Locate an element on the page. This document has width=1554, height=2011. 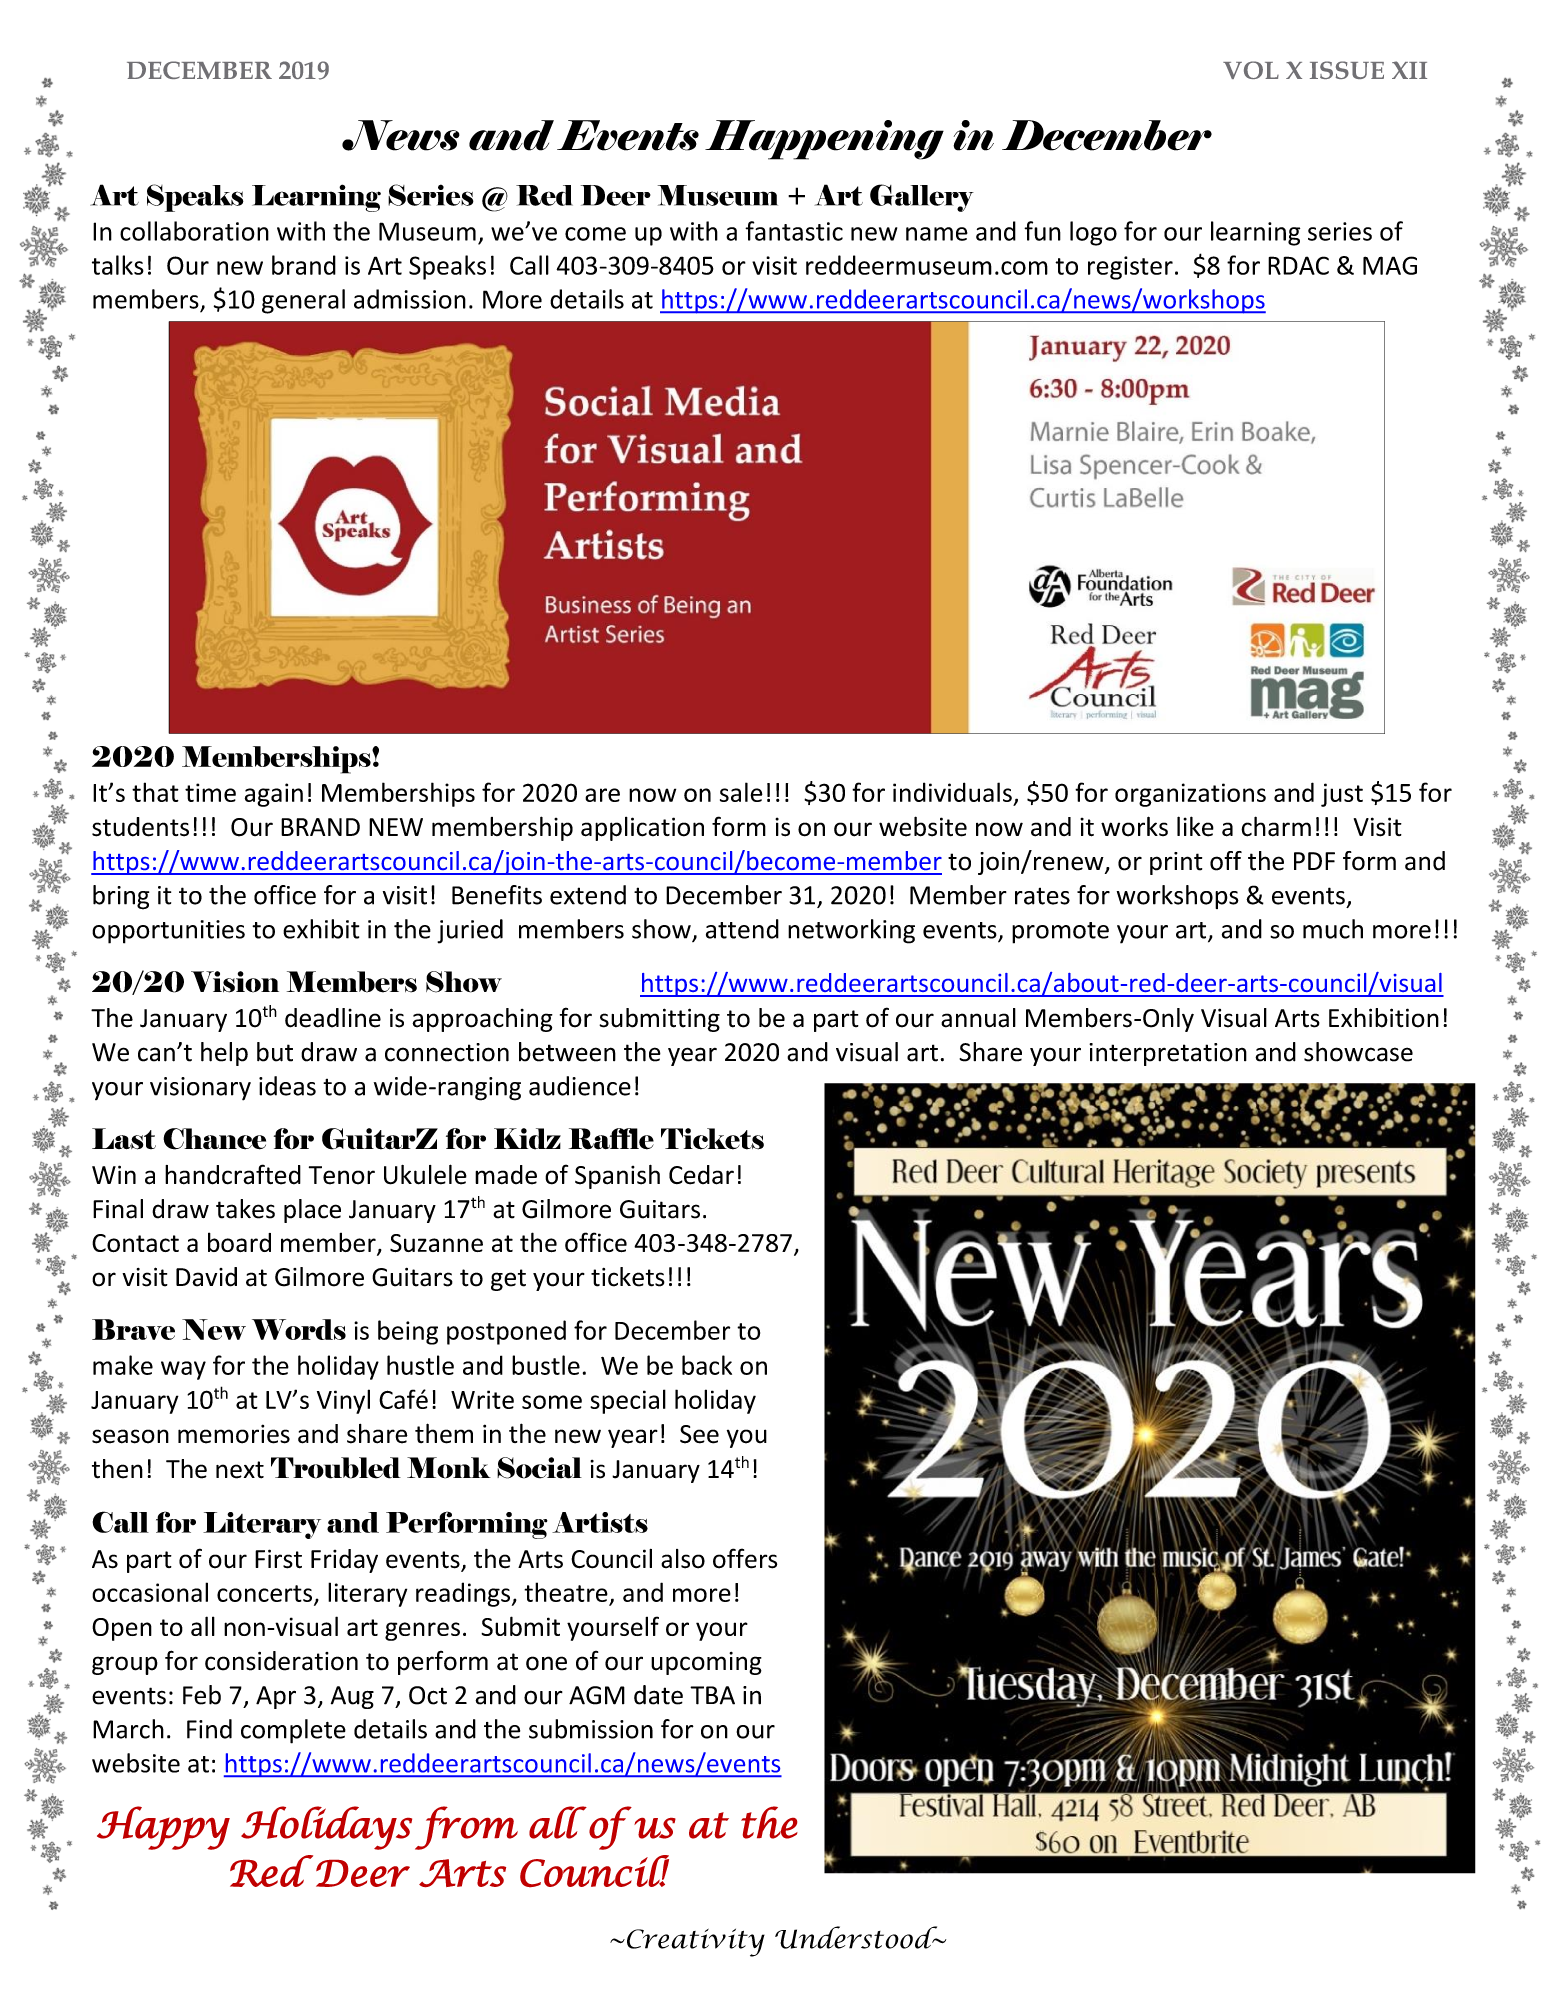
interpretation is located at coordinates (1168, 1054).
